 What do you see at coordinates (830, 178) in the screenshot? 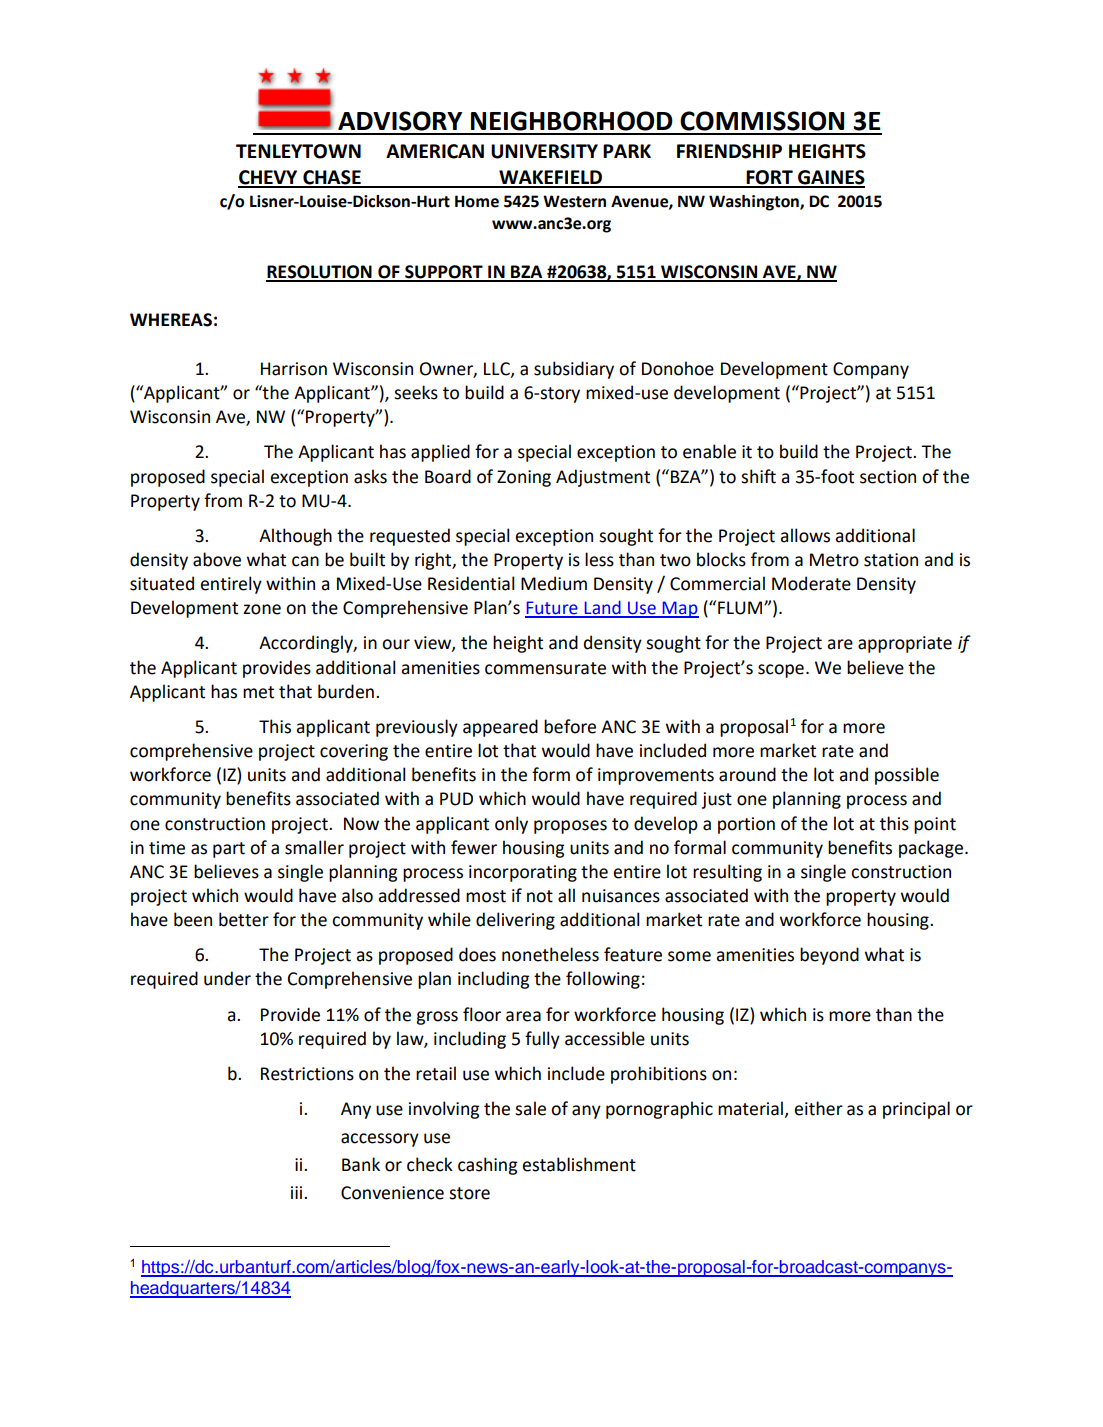
I see `GAINES` at bounding box center [830, 178].
